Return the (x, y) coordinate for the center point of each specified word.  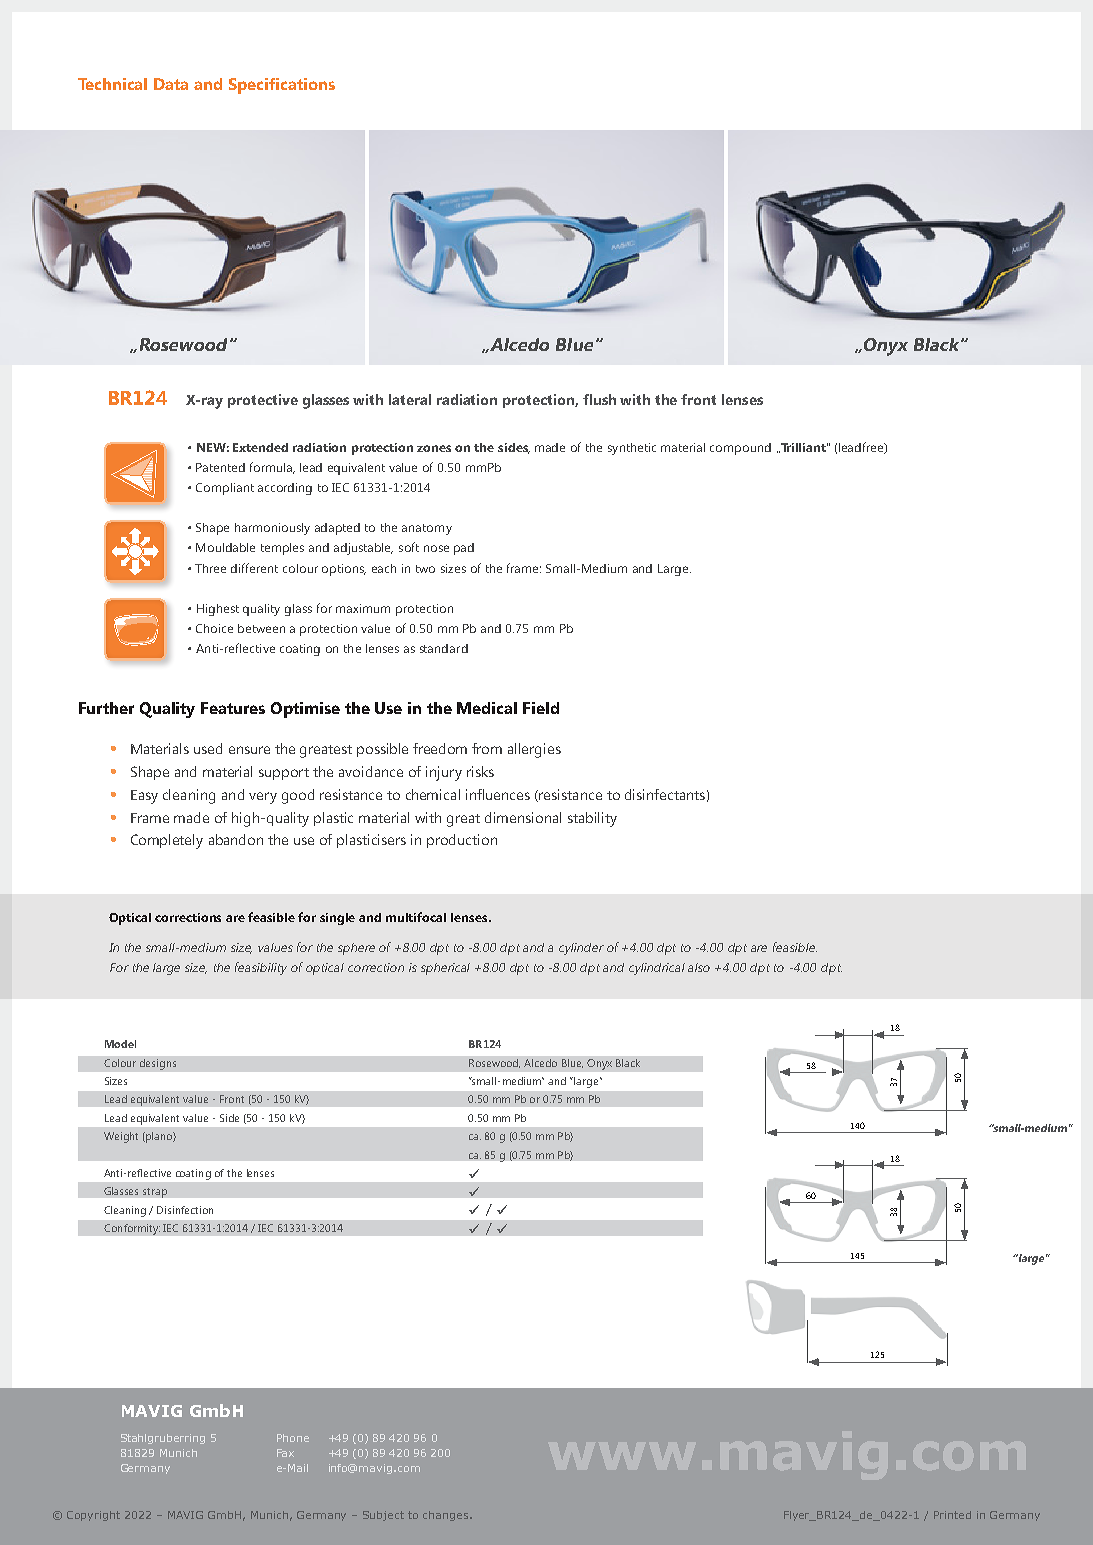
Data (171, 84)
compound (740, 449)
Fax (285, 1453)
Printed (952, 1515)
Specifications (282, 86)
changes (447, 1516)
